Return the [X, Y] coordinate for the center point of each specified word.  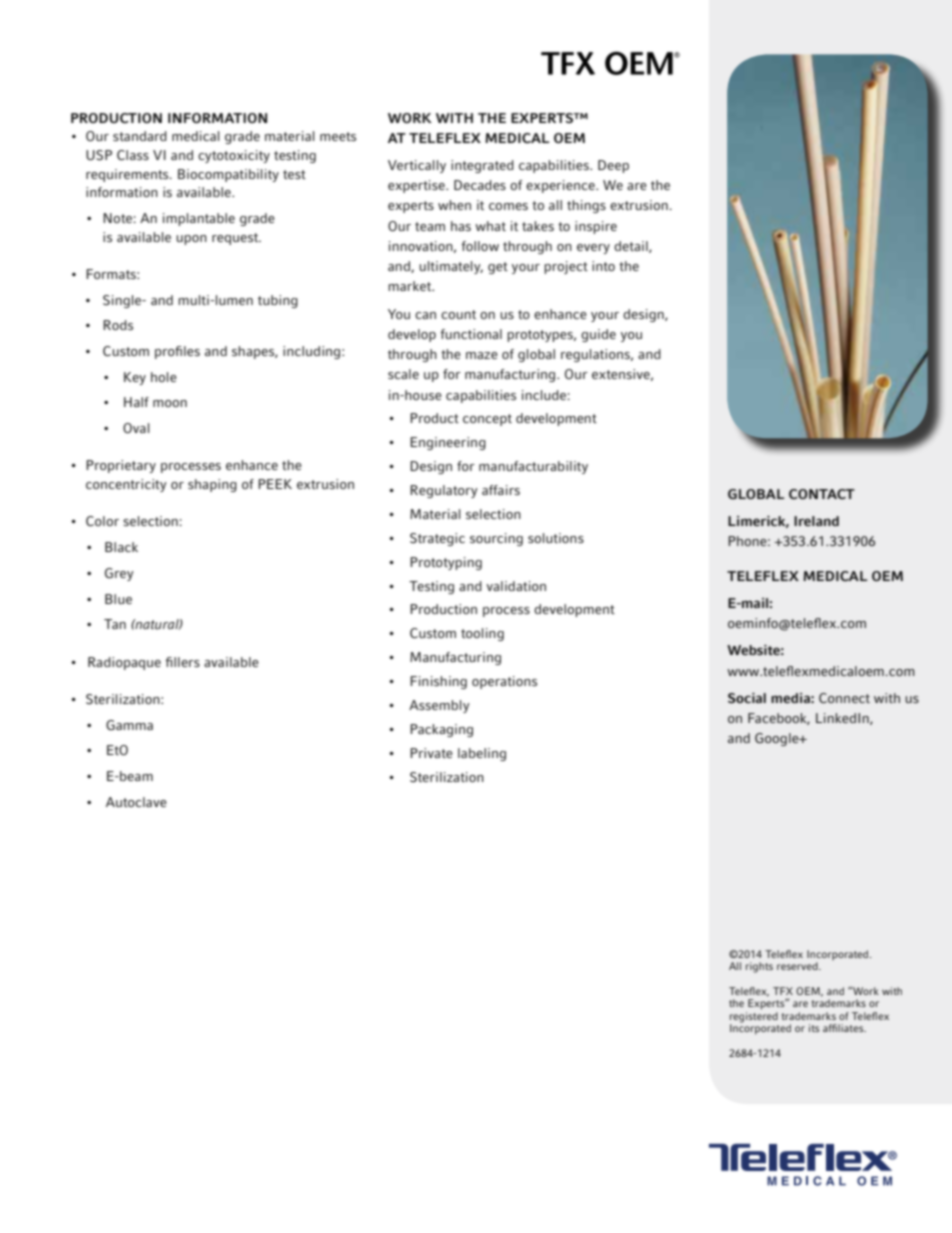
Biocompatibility [228, 175]
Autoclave [136, 802]
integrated [482, 166]
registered [754, 1018]
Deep [613, 166]
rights [759, 967]
